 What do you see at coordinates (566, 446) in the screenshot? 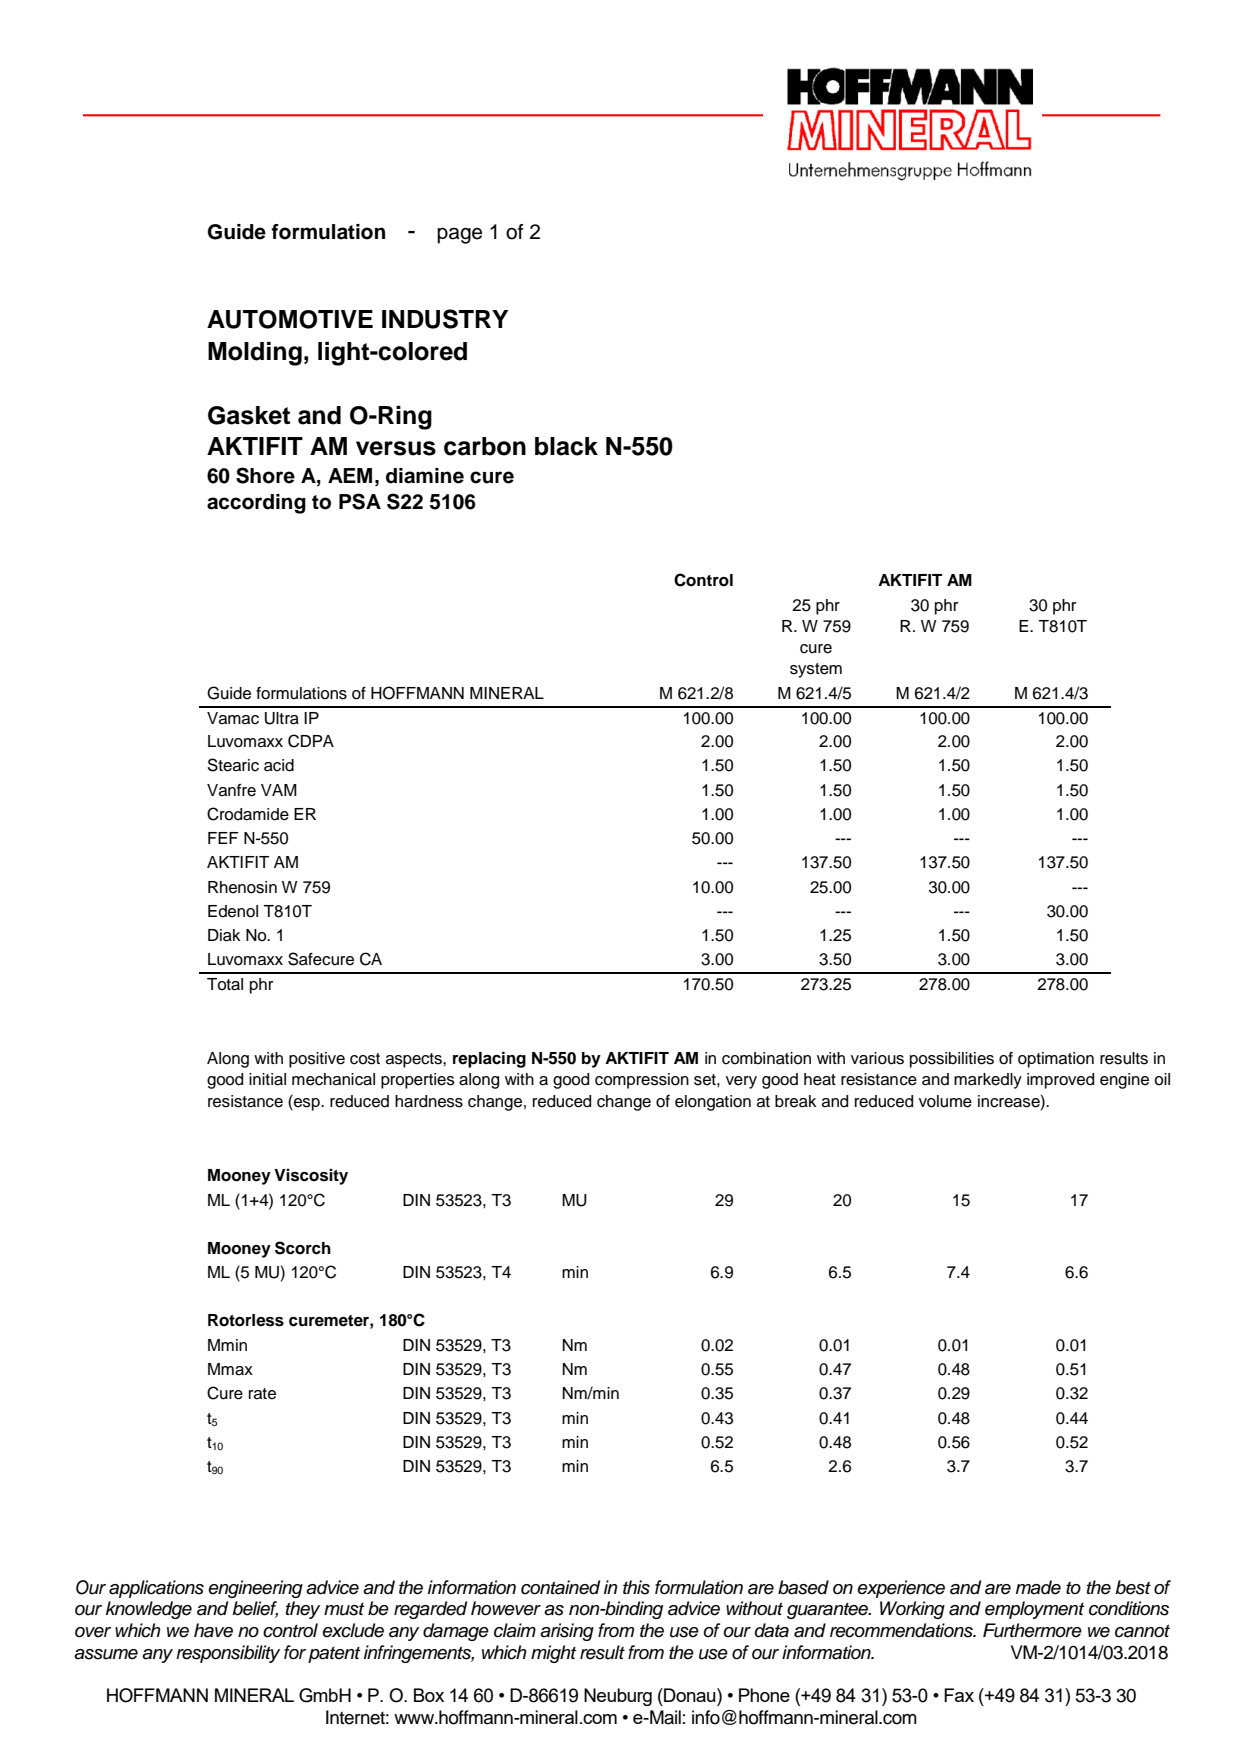
I see `black` at bounding box center [566, 446].
